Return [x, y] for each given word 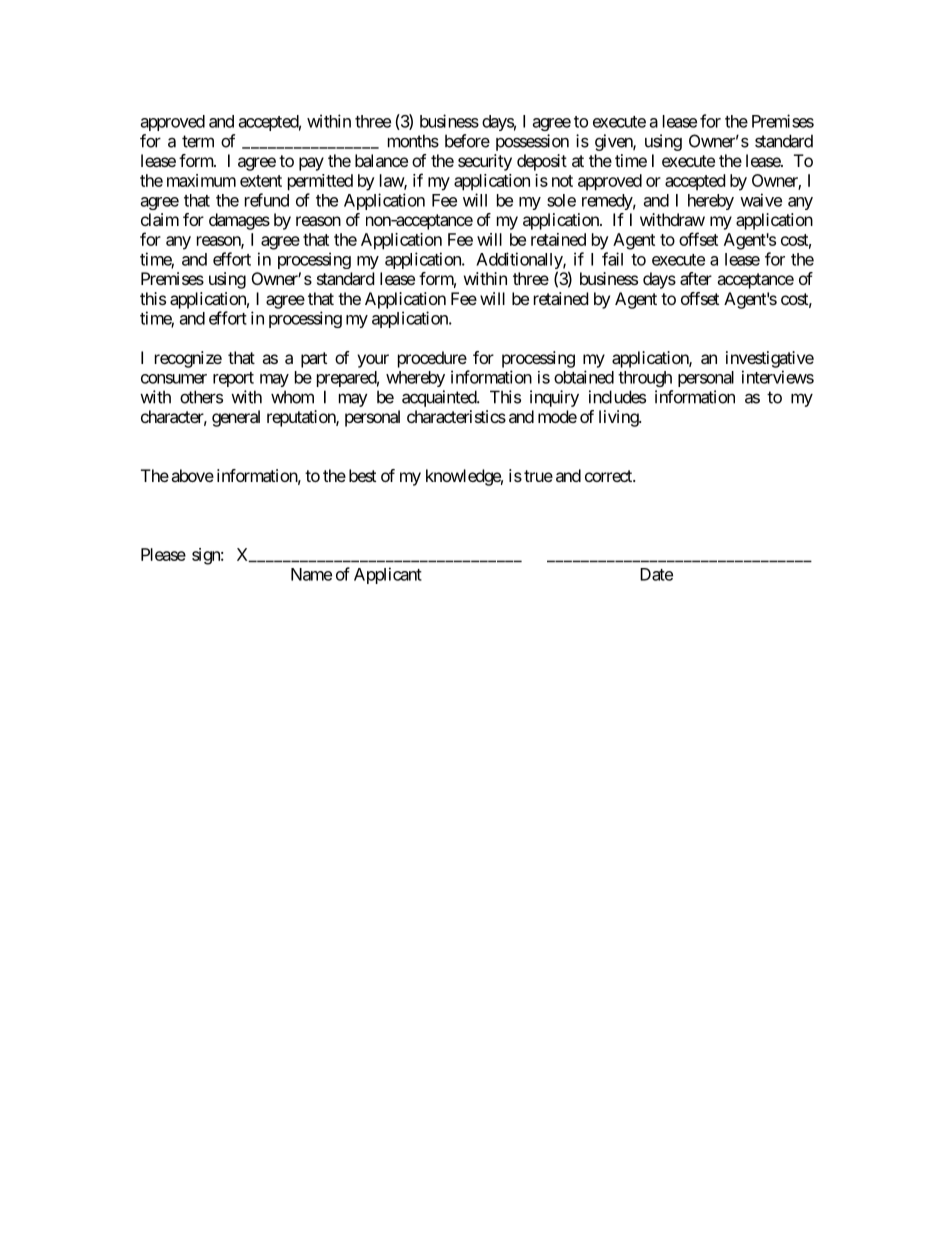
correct [609, 476]
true [538, 476]
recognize [188, 359]
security [485, 162]
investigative [770, 359]
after [696, 278]
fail [612, 259]
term [198, 141]
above [192, 475]
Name [311, 574]
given [614, 142]
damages [239, 221]
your [373, 361]
